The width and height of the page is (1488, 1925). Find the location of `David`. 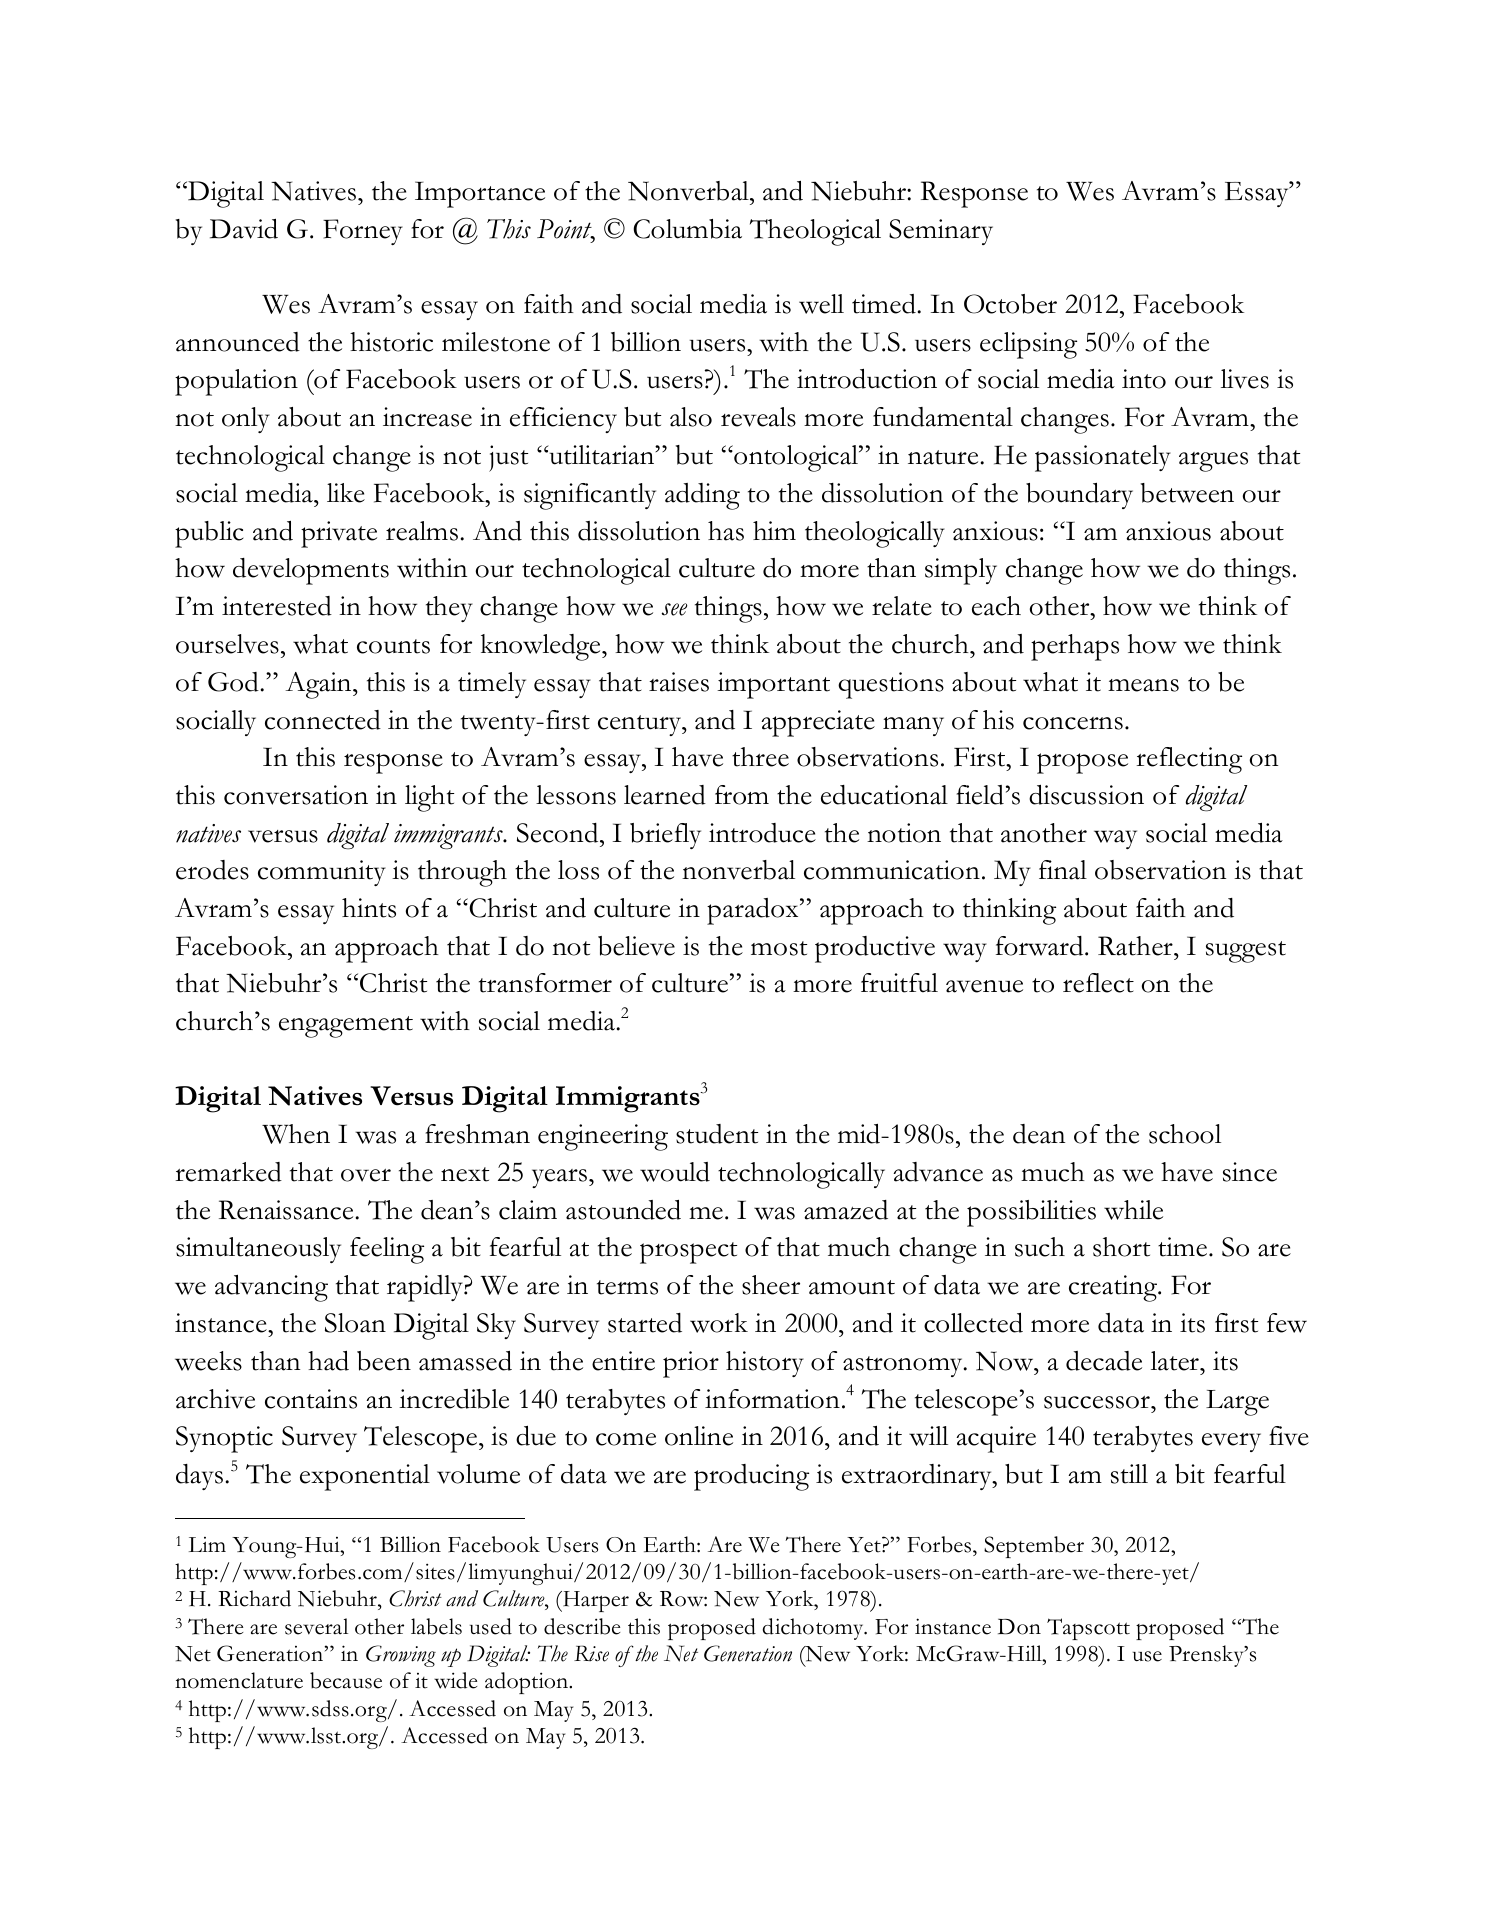

David is located at coordinates (244, 229).
